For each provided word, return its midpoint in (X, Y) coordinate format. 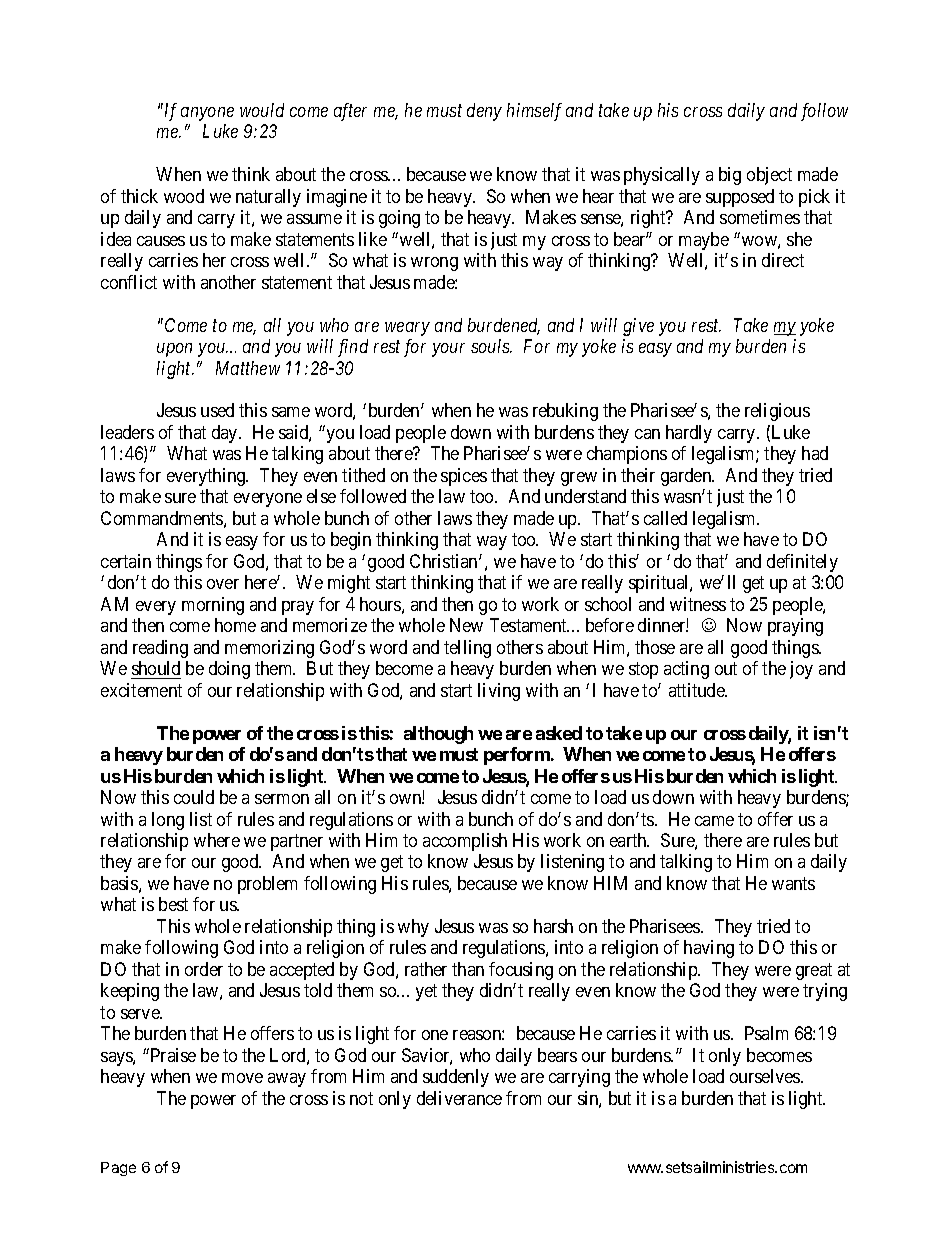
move (242, 1078)
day (226, 434)
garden (687, 477)
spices (464, 477)
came (714, 821)
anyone (207, 114)
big (730, 176)
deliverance (459, 1098)
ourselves (766, 1076)
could (194, 797)
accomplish (465, 842)
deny (484, 112)
